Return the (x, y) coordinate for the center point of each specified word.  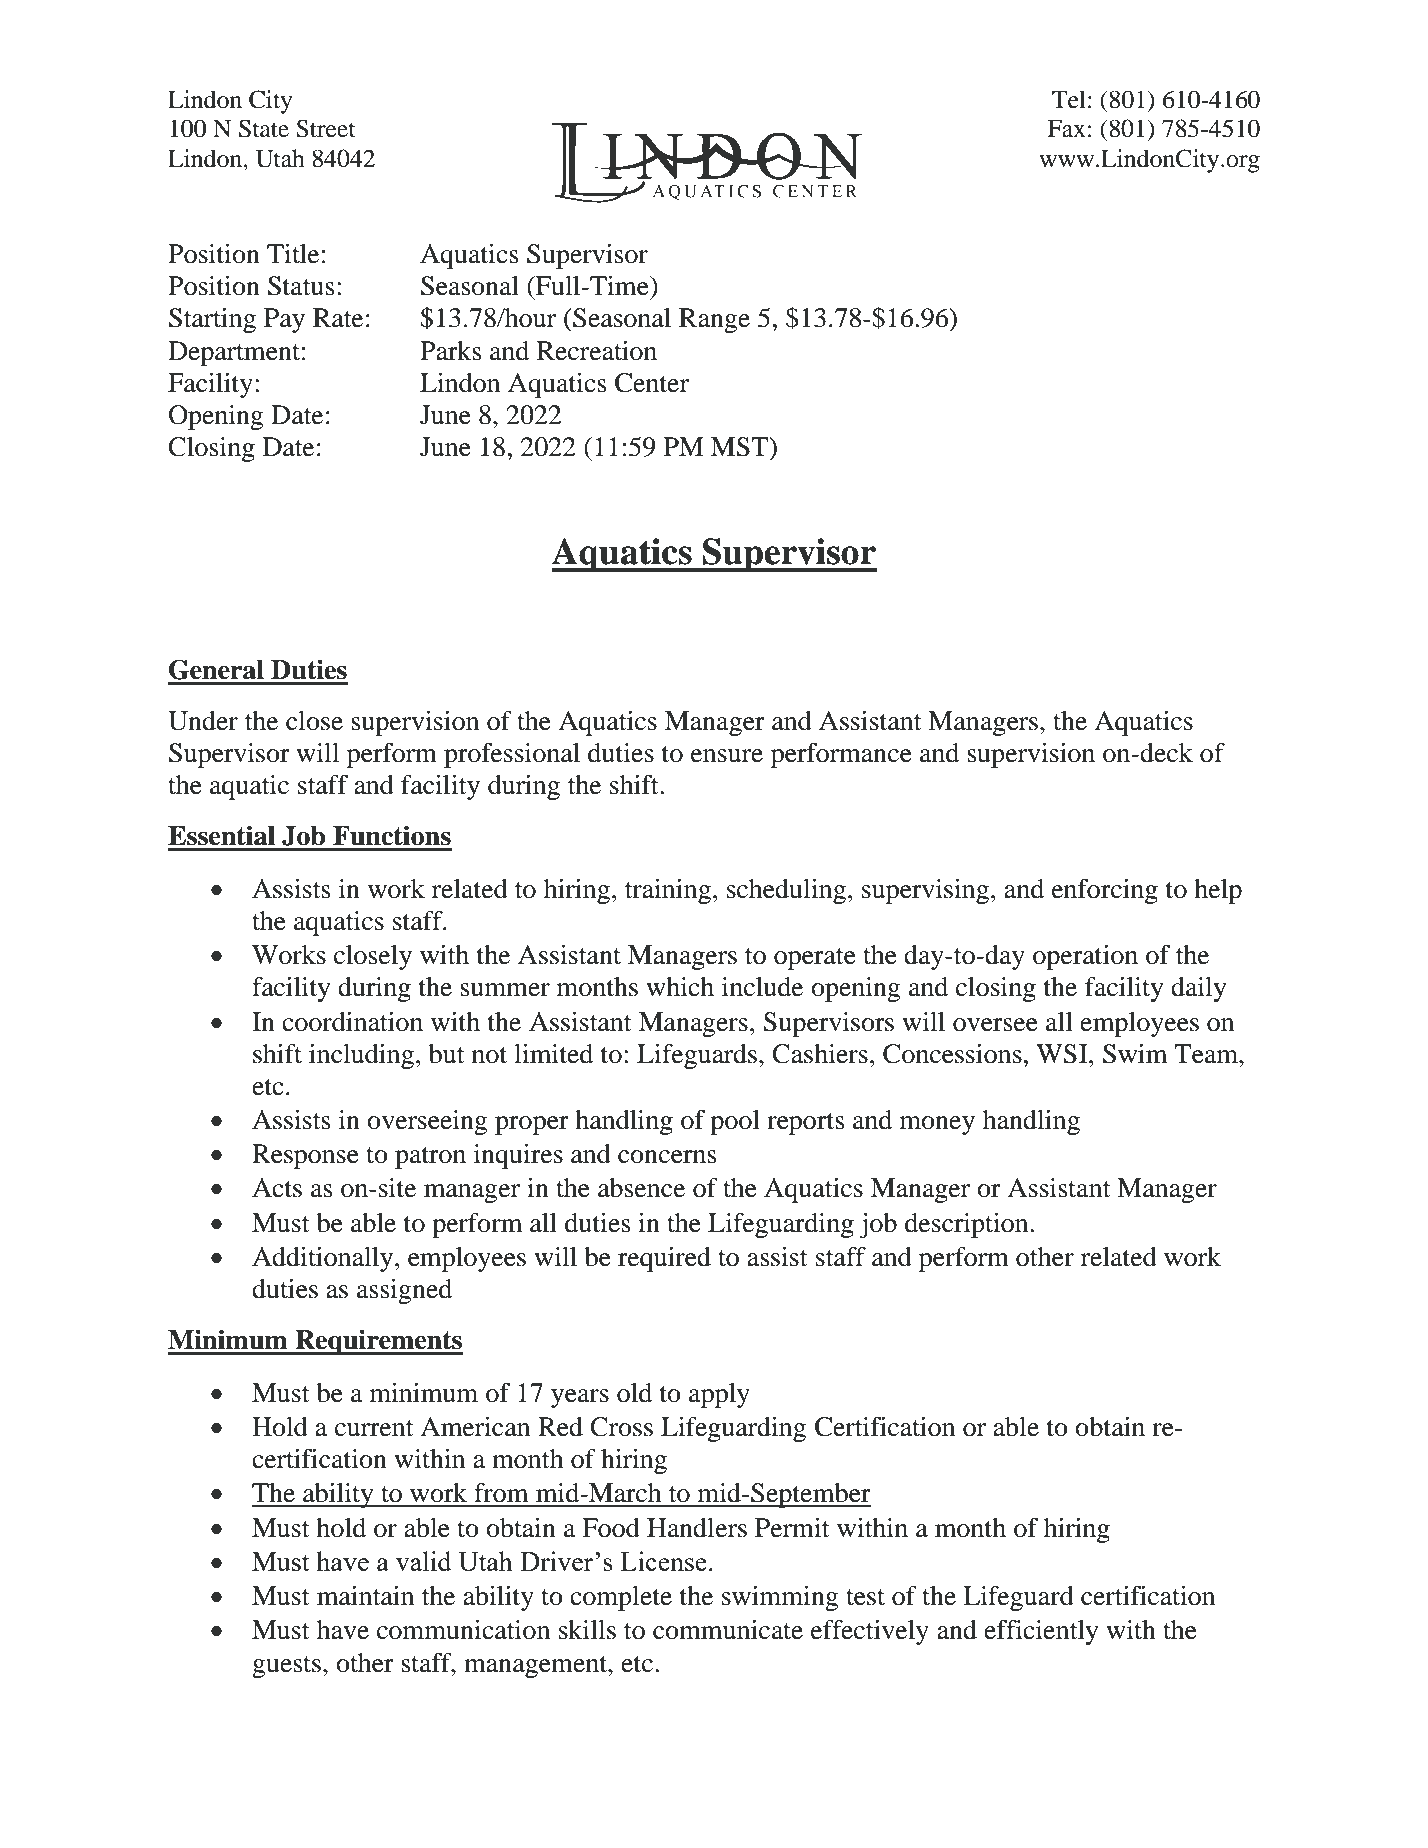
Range (714, 320)
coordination (352, 1022)
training (668, 891)
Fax (1066, 129)
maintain (365, 1596)
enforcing (1105, 891)
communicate (728, 1630)
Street (326, 128)
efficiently (1041, 1632)
